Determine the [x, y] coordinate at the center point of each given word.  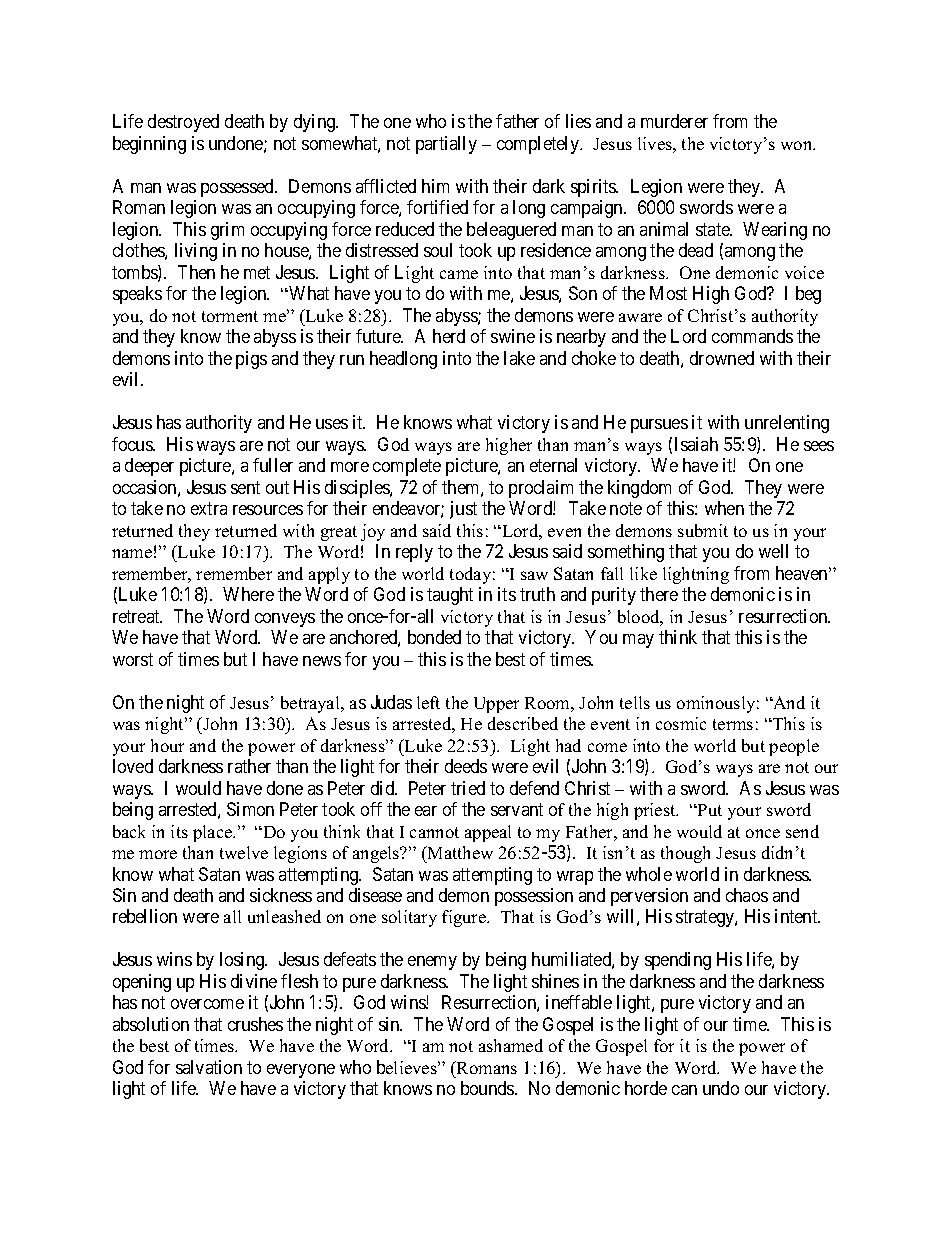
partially [446, 145]
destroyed [183, 123]
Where [248, 594]
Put [709, 810]
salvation [209, 1067]
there [659, 594]
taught [450, 596]
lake [519, 358]
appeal [488, 833]
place [214, 833]
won [798, 145]
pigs [251, 360]
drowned [722, 358]
